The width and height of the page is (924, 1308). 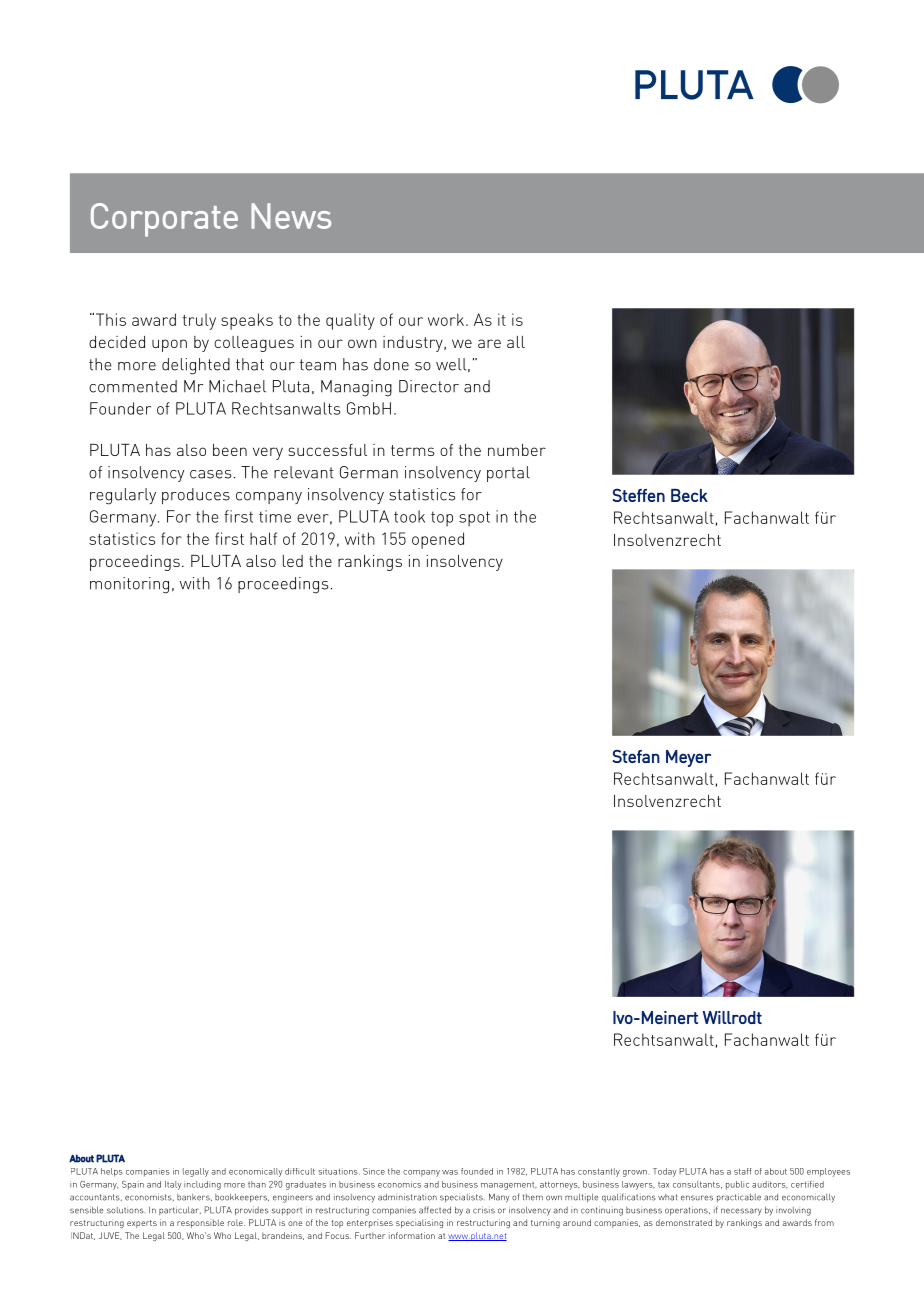 I want to click on Corporate, so click(x=164, y=220).
